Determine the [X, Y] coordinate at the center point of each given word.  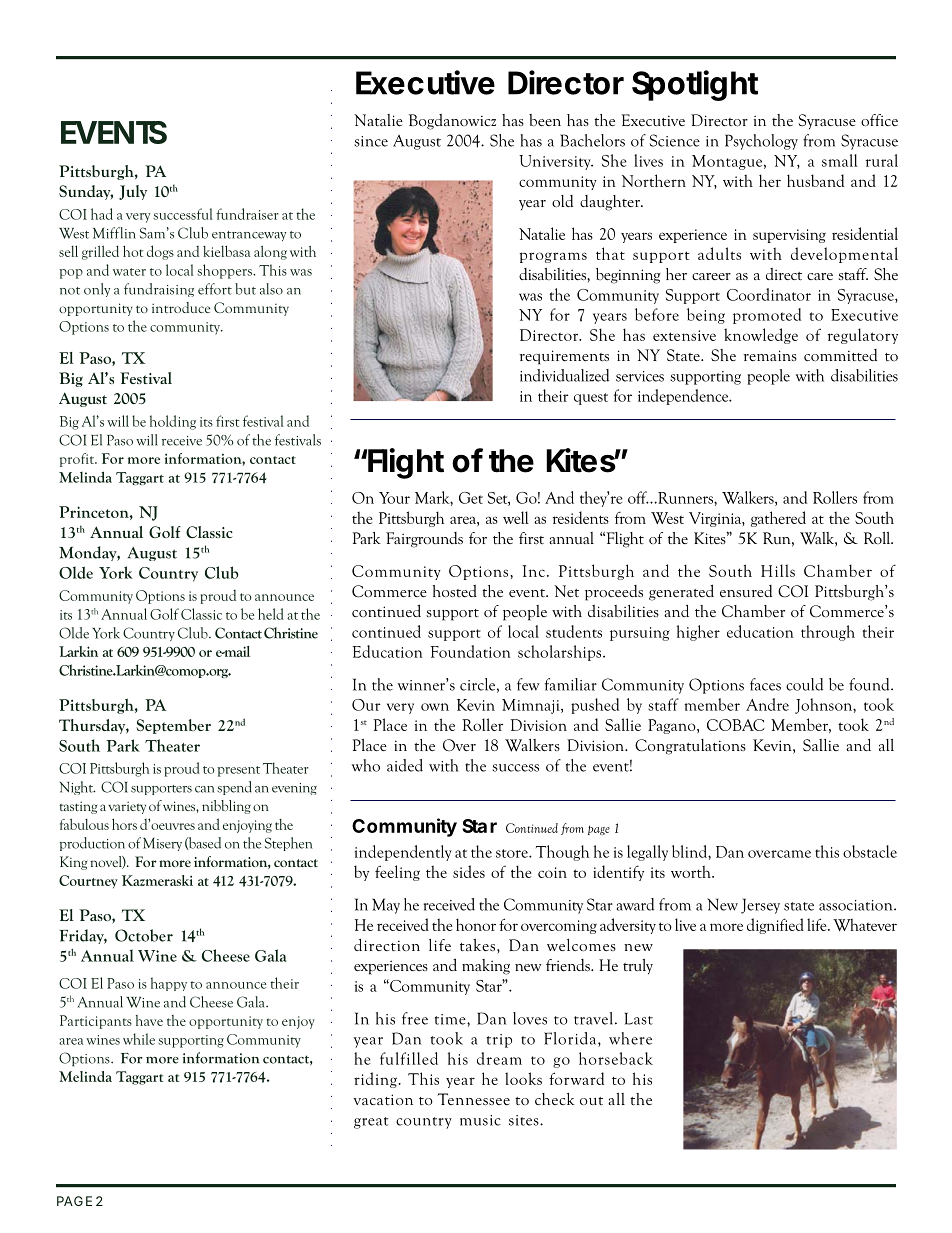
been [545, 120]
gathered [778, 519]
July [133, 192]
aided [405, 765]
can [205, 789]
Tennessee [474, 1099]
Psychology [761, 142]
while [139, 1039]
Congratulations [690, 747]
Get [471, 498]
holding [173, 422]
